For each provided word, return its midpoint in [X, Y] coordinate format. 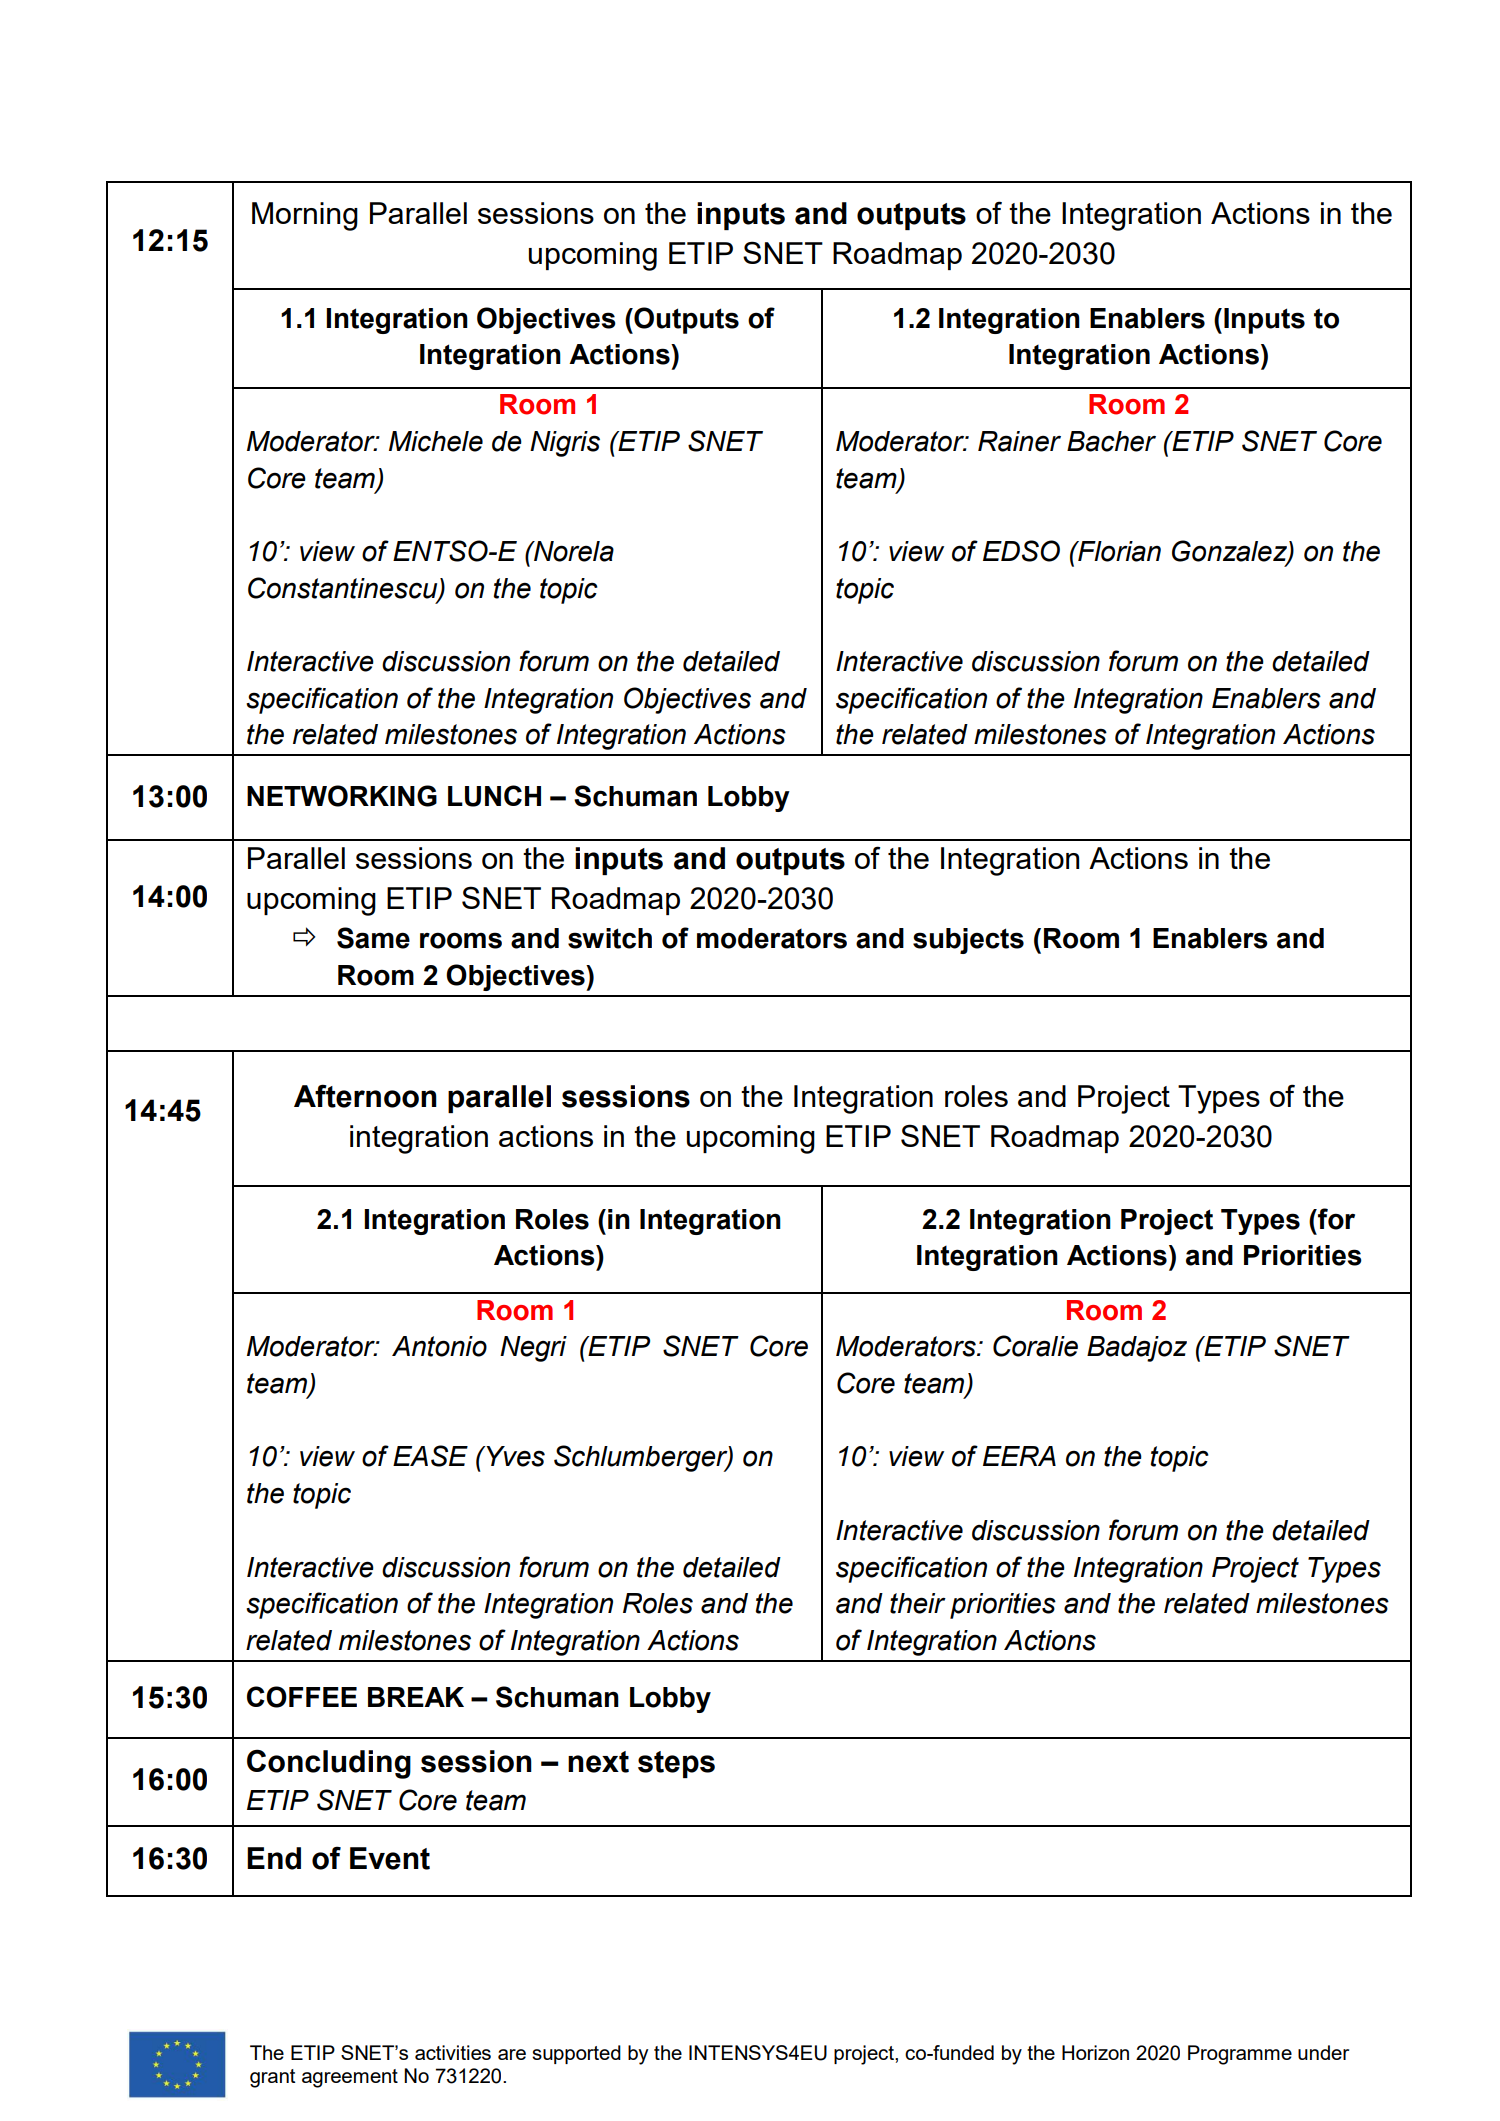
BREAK [416, 1697]
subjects [968, 941]
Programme [1240, 2055]
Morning [305, 216]
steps [676, 1764]
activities [453, 2052]
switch [610, 938]
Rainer [1019, 441]
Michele [436, 441]
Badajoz [1137, 1349]
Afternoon [365, 1096]
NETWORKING [342, 796]
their [918, 1603]
